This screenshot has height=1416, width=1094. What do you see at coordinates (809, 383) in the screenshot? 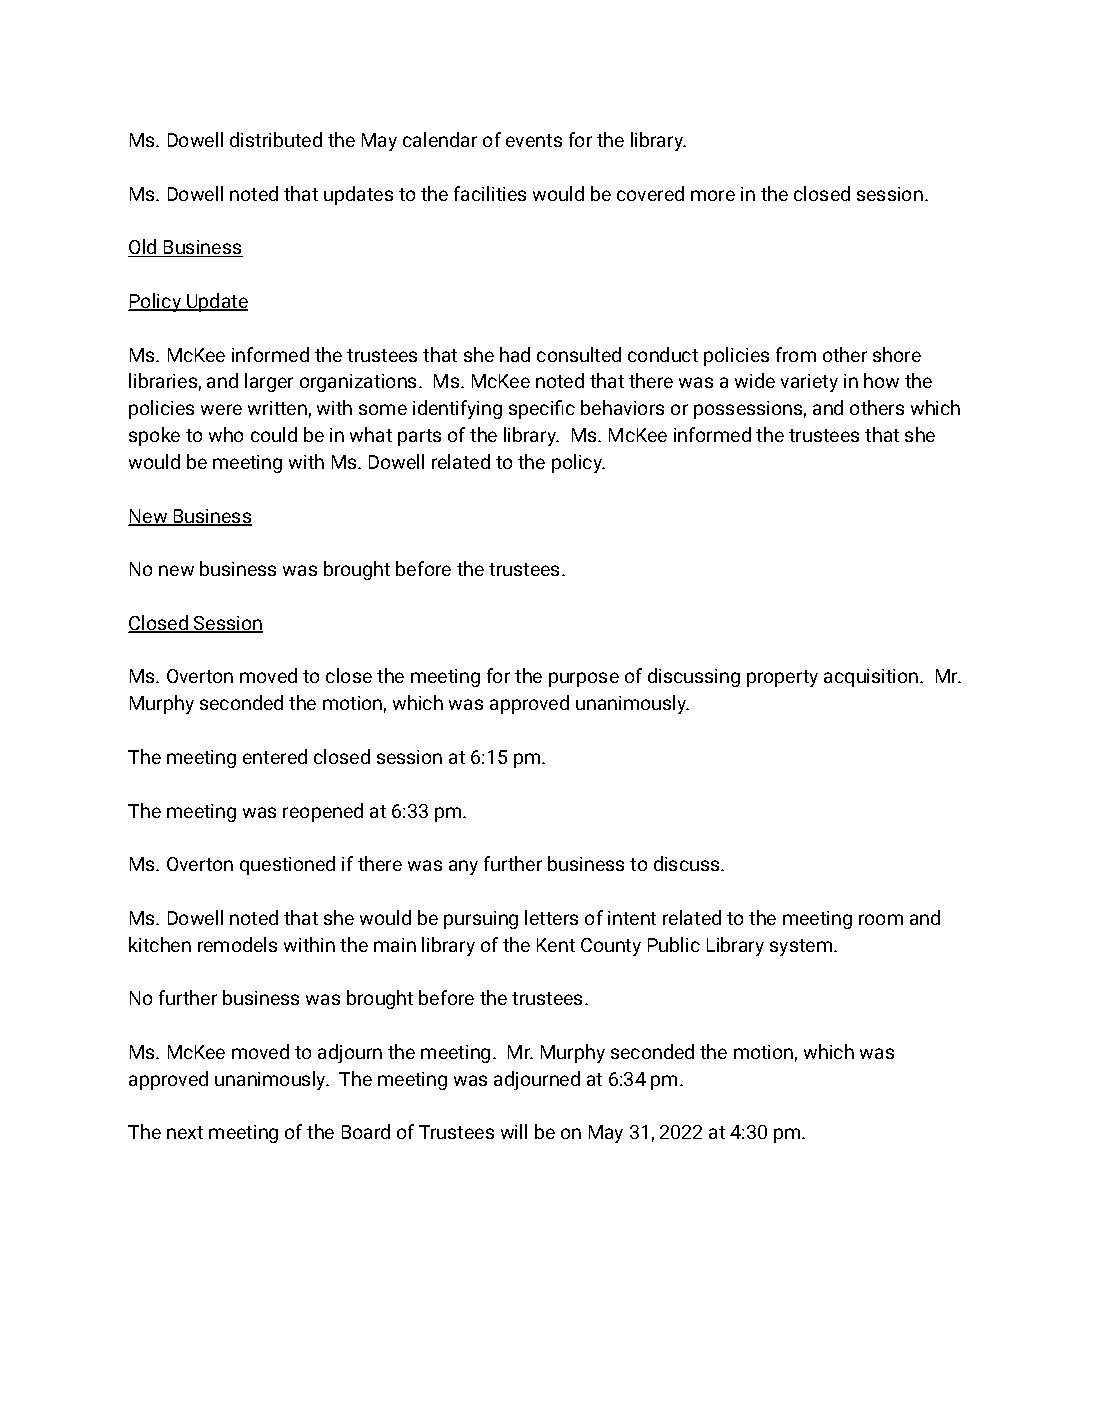
I see `variety` at bounding box center [809, 383].
